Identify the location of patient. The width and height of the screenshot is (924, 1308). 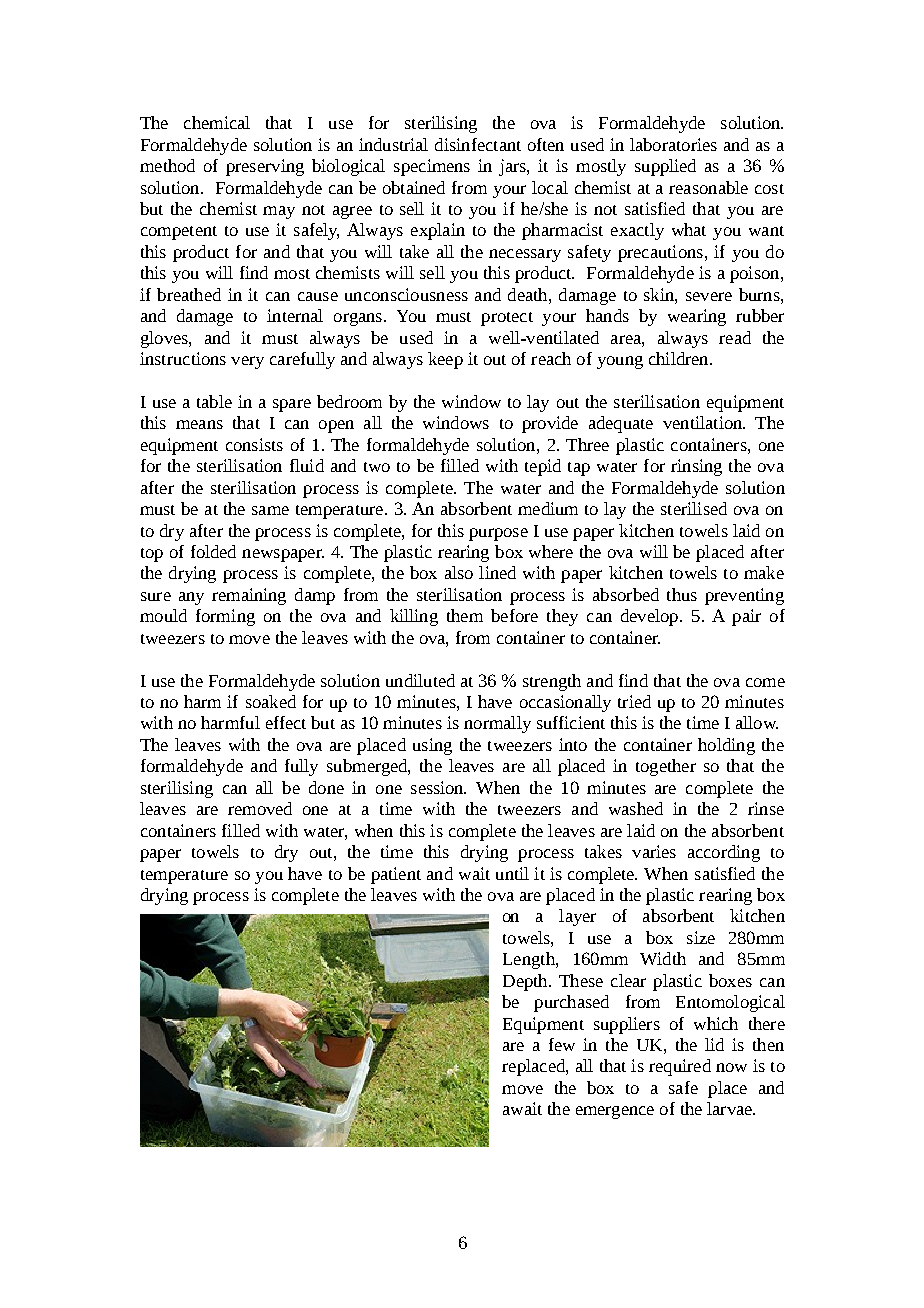
(396, 875).
